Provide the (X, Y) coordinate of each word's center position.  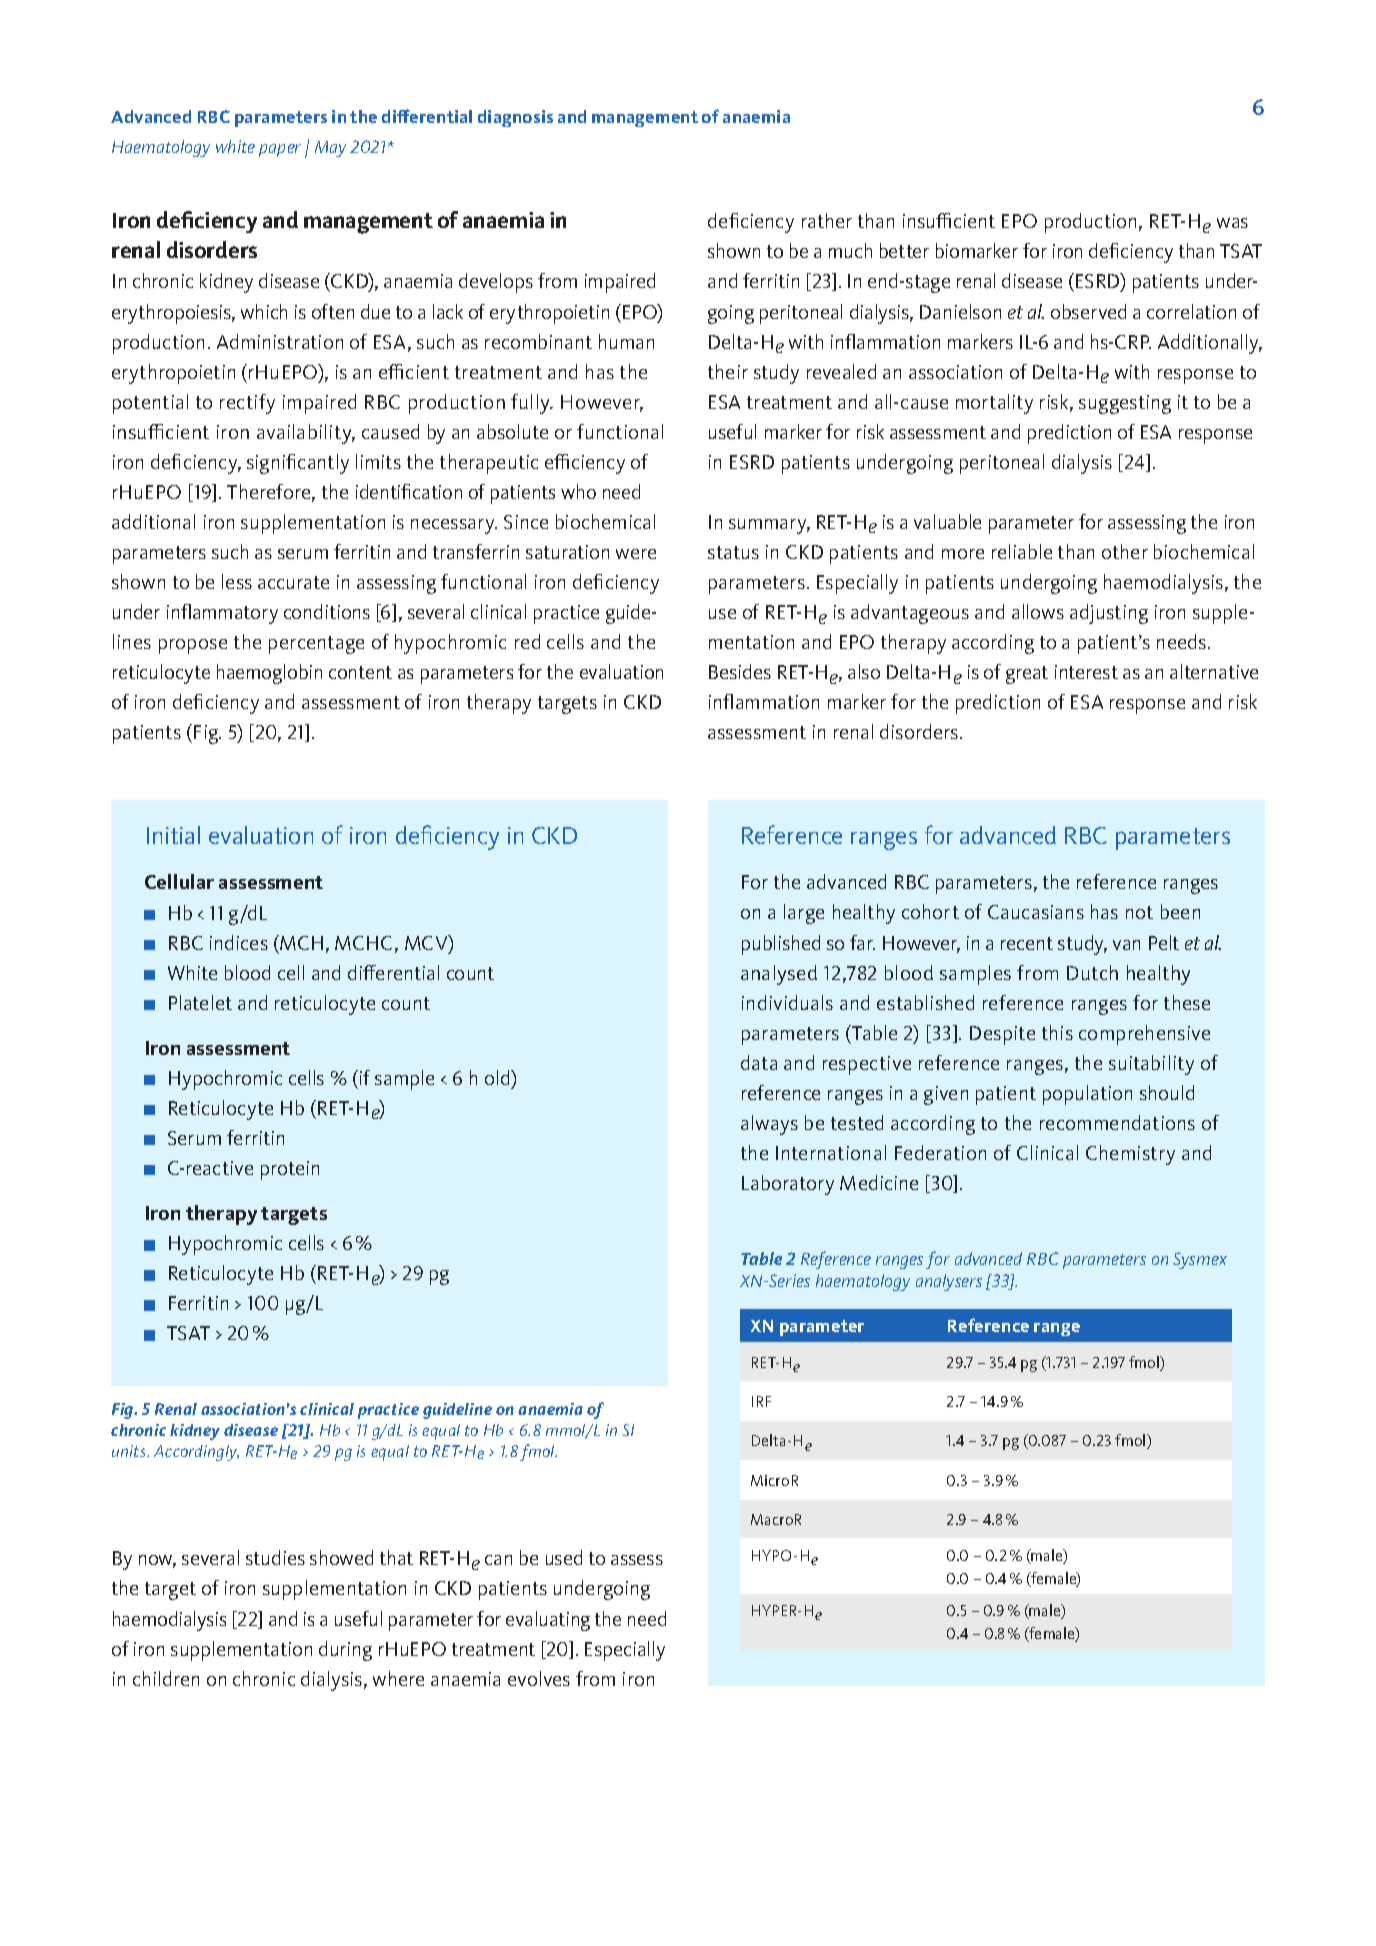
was (1232, 223)
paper (280, 150)
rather (827, 220)
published (781, 945)
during (345, 1651)
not (1139, 912)
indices (239, 942)
